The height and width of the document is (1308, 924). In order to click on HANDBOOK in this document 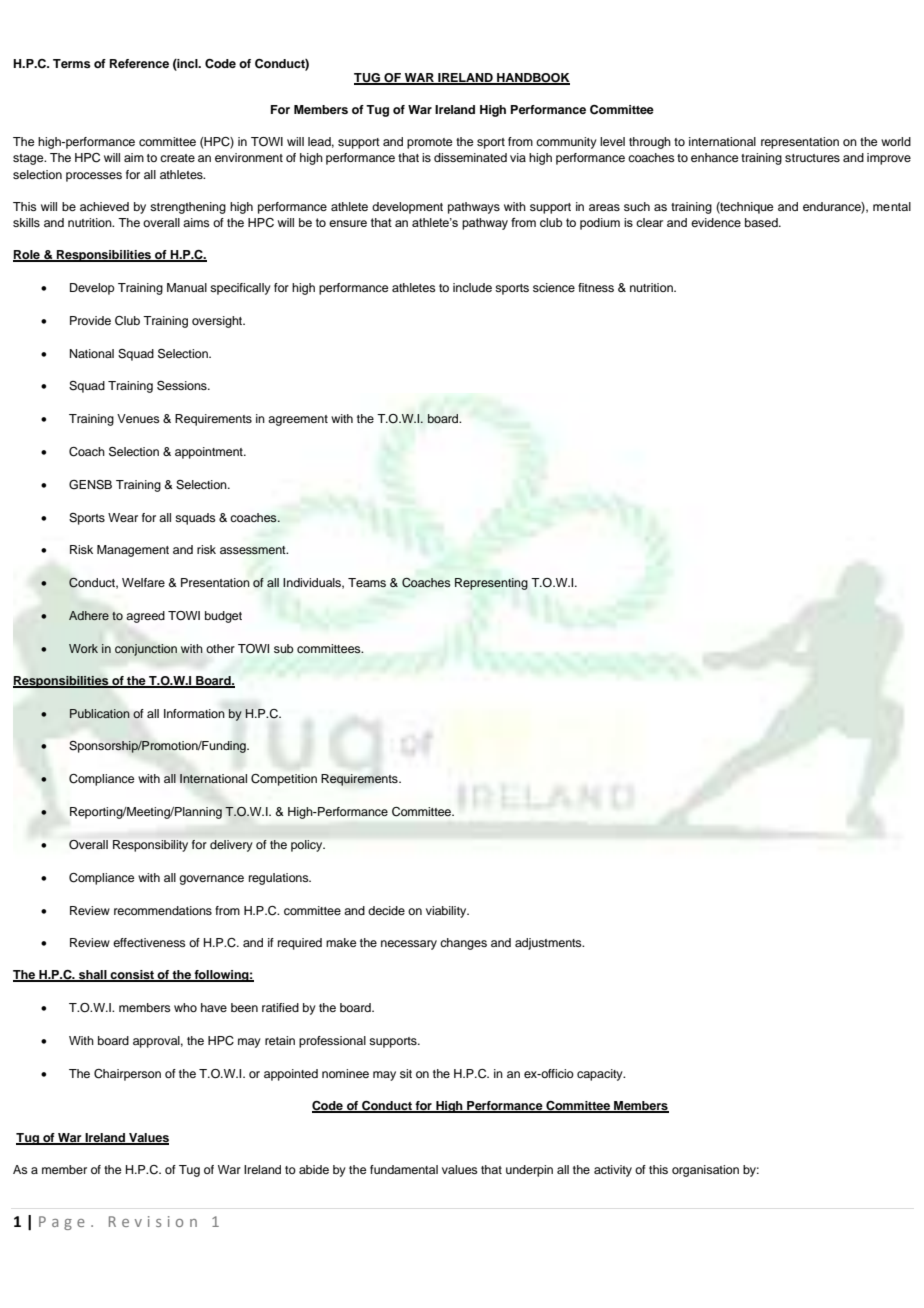, I will do `click(532, 79)`.
